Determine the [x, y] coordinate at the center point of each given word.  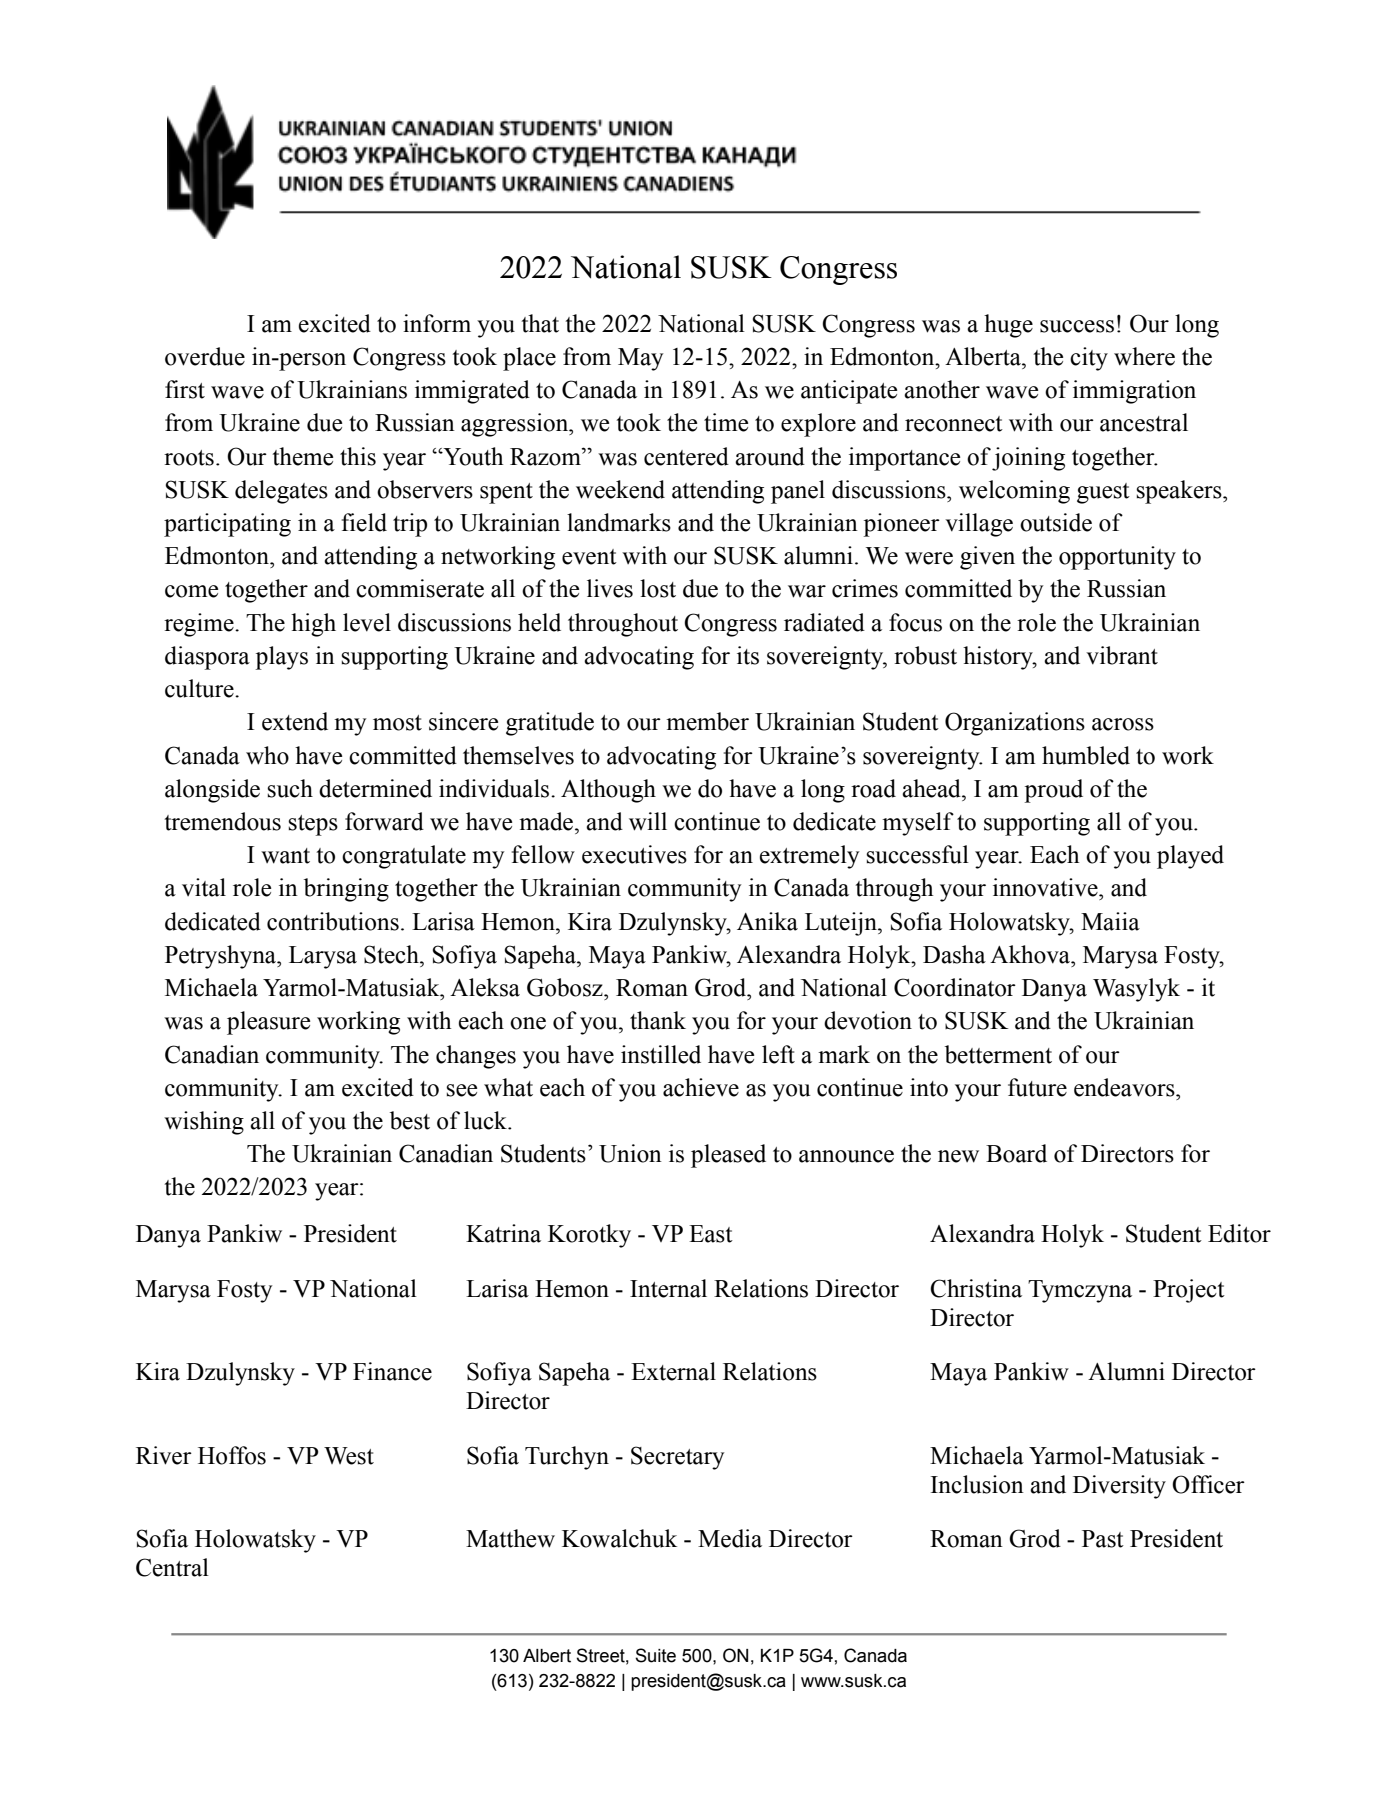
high [313, 625]
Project [1189, 1291]
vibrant [1122, 655]
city [1089, 359]
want [285, 856]
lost [658, 588]
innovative [1046, 887]
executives [634, 854]
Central [172, 1567]
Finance [392, 1371]
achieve [701, 1087]
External [673, 1371]
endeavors [1125, 1087]
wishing [204, 1123]
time [726, 422]
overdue [205, 356]
